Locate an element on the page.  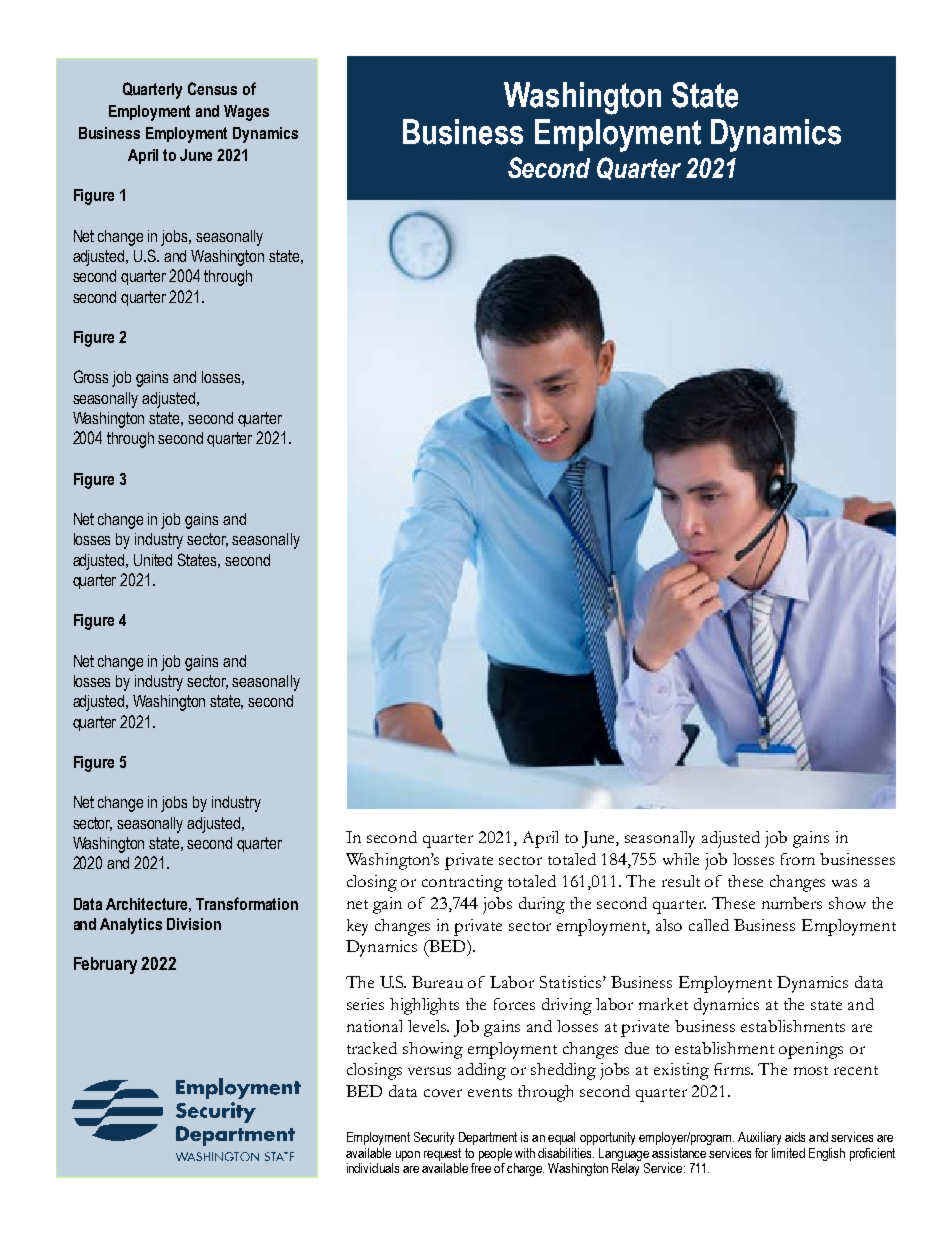
United is located at coordinates (153, 560).
